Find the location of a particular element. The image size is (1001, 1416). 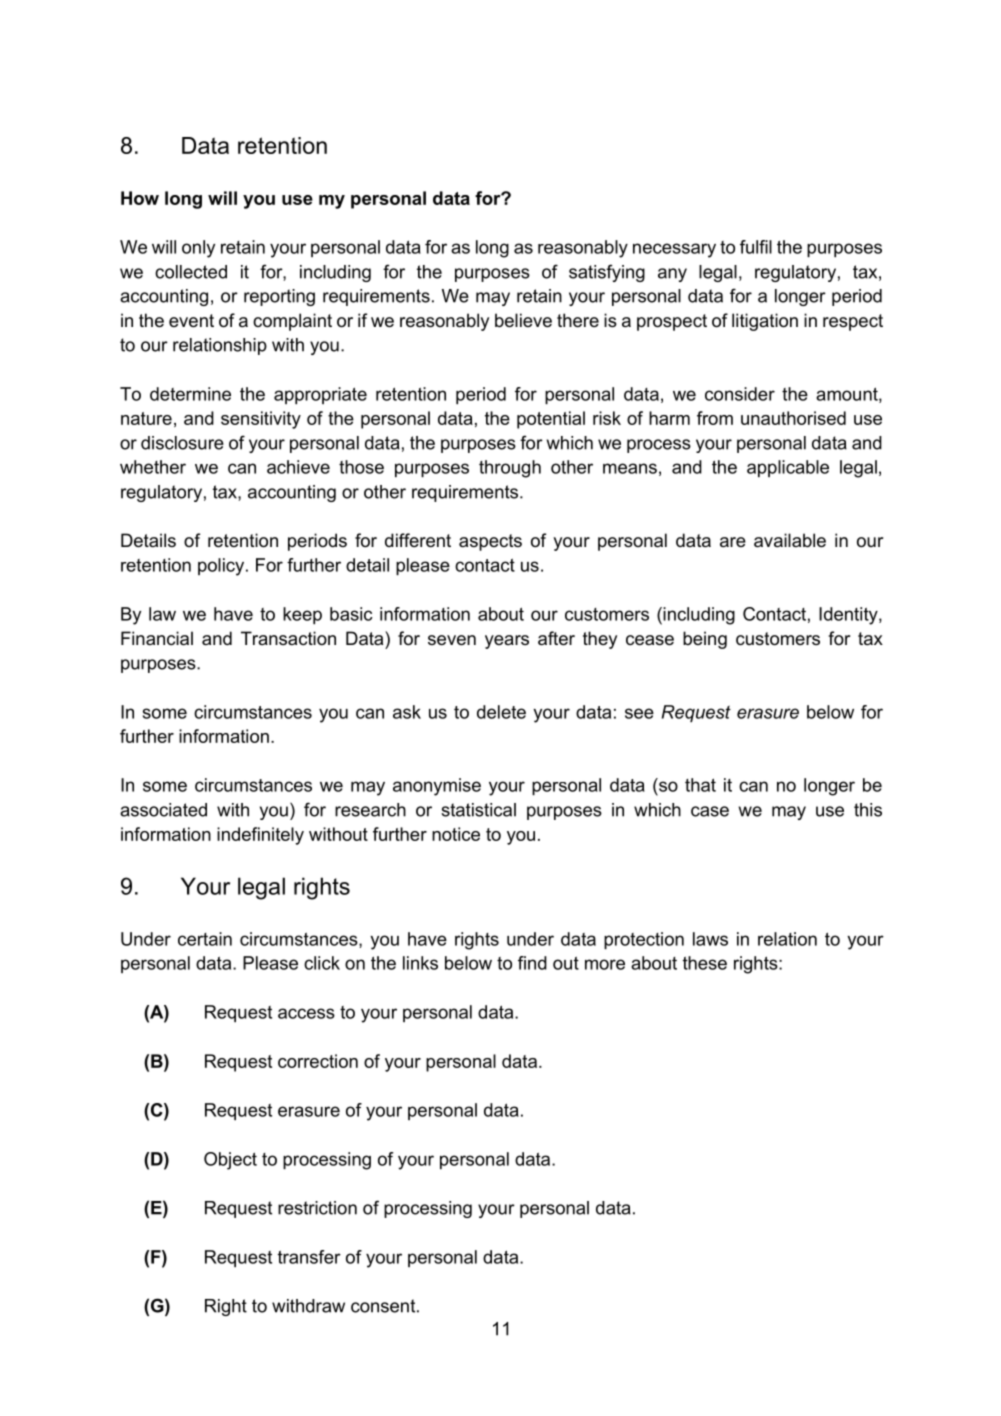

policy is located at coordinates (222, 567).
